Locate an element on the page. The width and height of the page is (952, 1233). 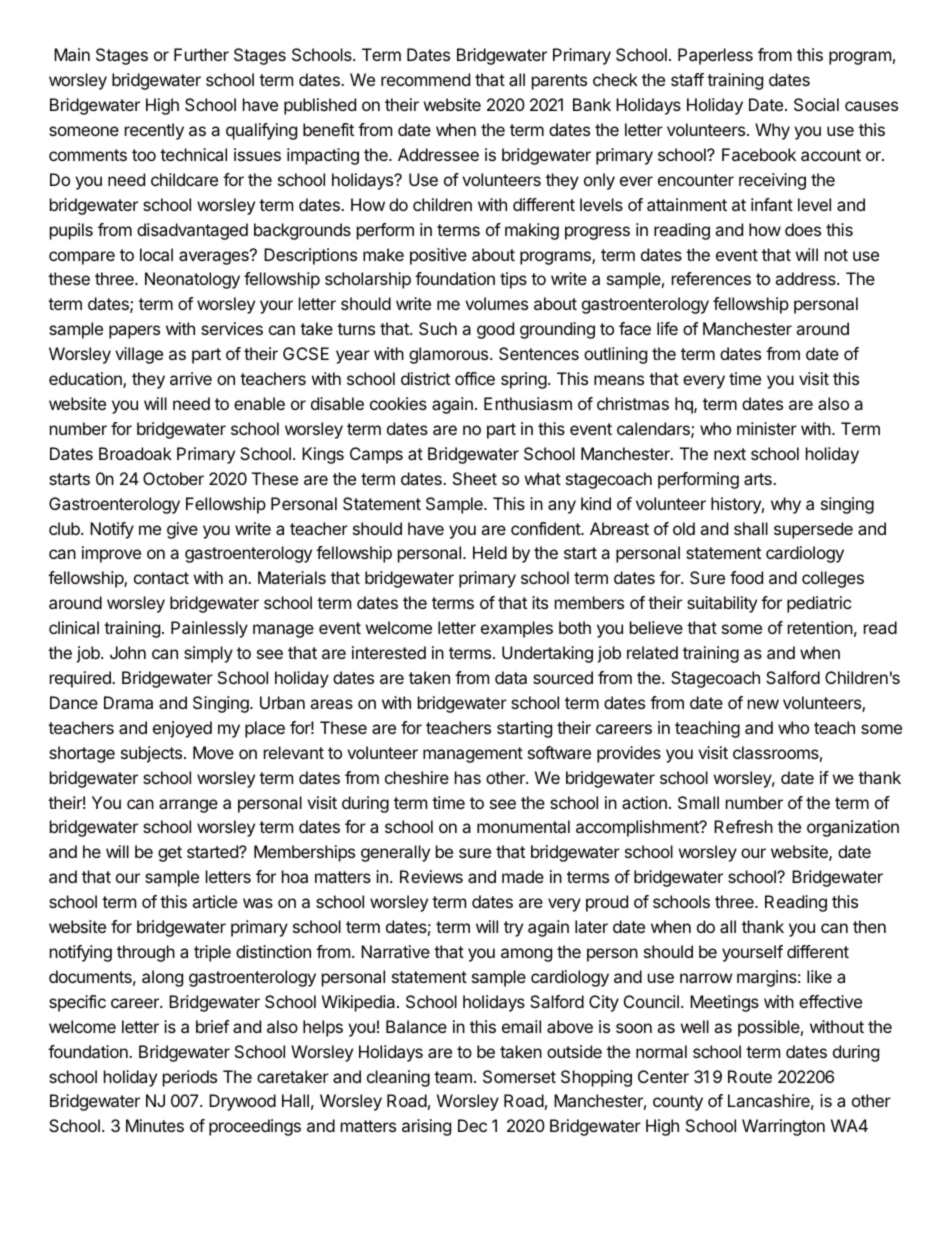
food is located at coordinates (746, 577).
